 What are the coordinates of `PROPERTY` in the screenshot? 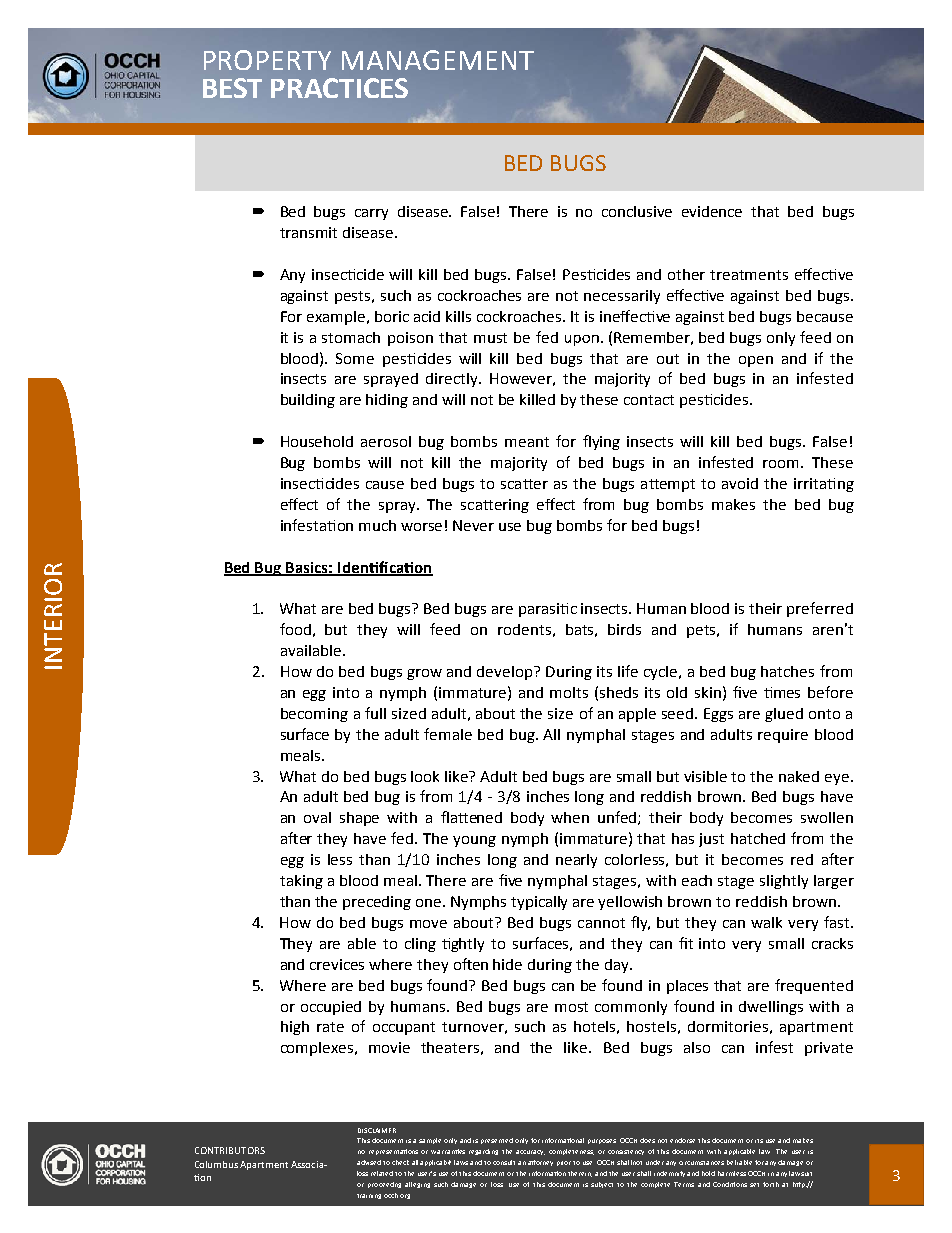 It's located at (267, 60).
